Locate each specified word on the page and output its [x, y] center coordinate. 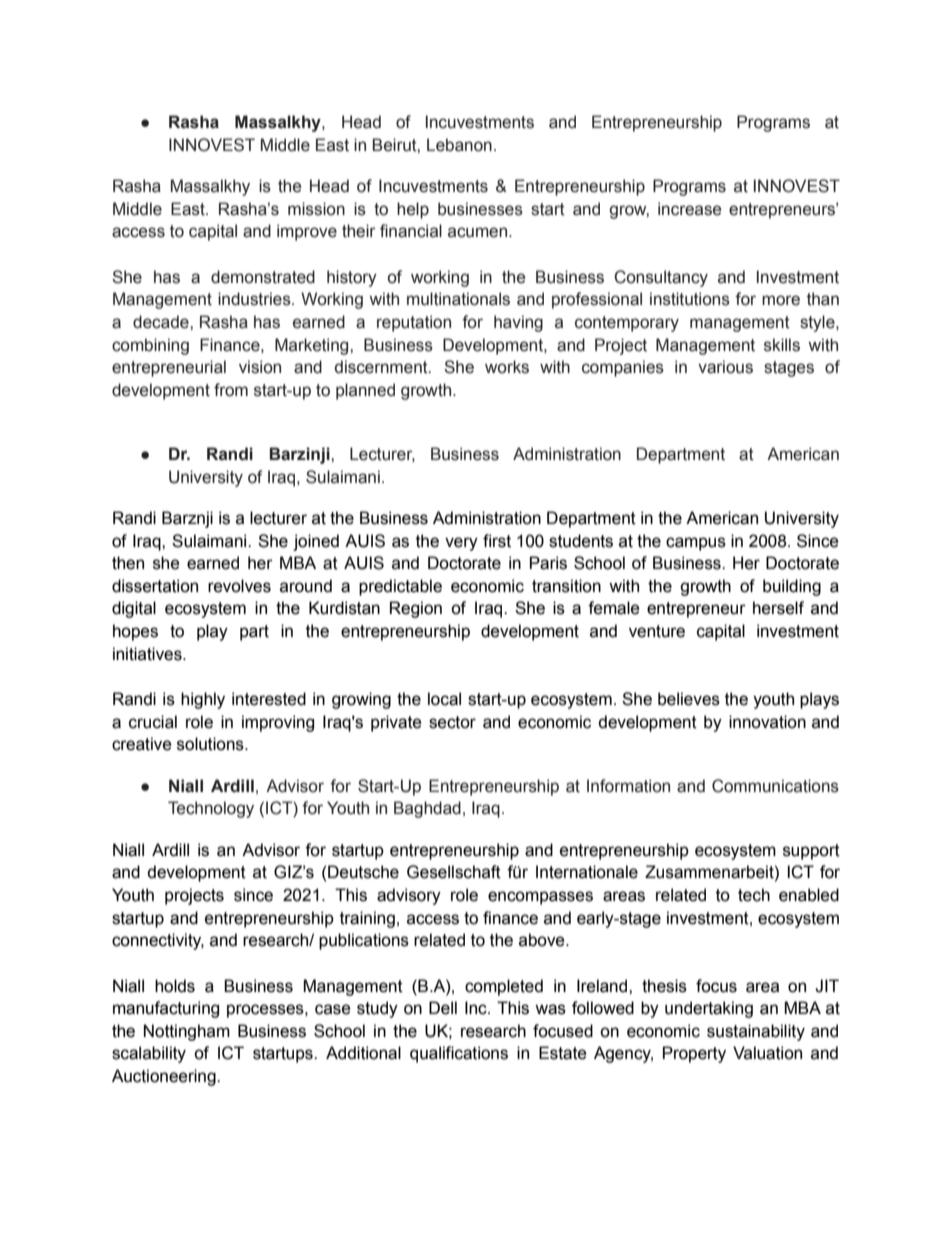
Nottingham [187, 1032]
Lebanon [459, 145]
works [507, 367]
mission [316, 209]
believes [689, 699]
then [128, 563]
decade [162, 322]
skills [782, 345]
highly [203, 700]
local [444, 699]
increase [689, 209]
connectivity [158, 941]
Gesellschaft [454, 872]
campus [696, 544]
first [497, 541]
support [811, 852]
